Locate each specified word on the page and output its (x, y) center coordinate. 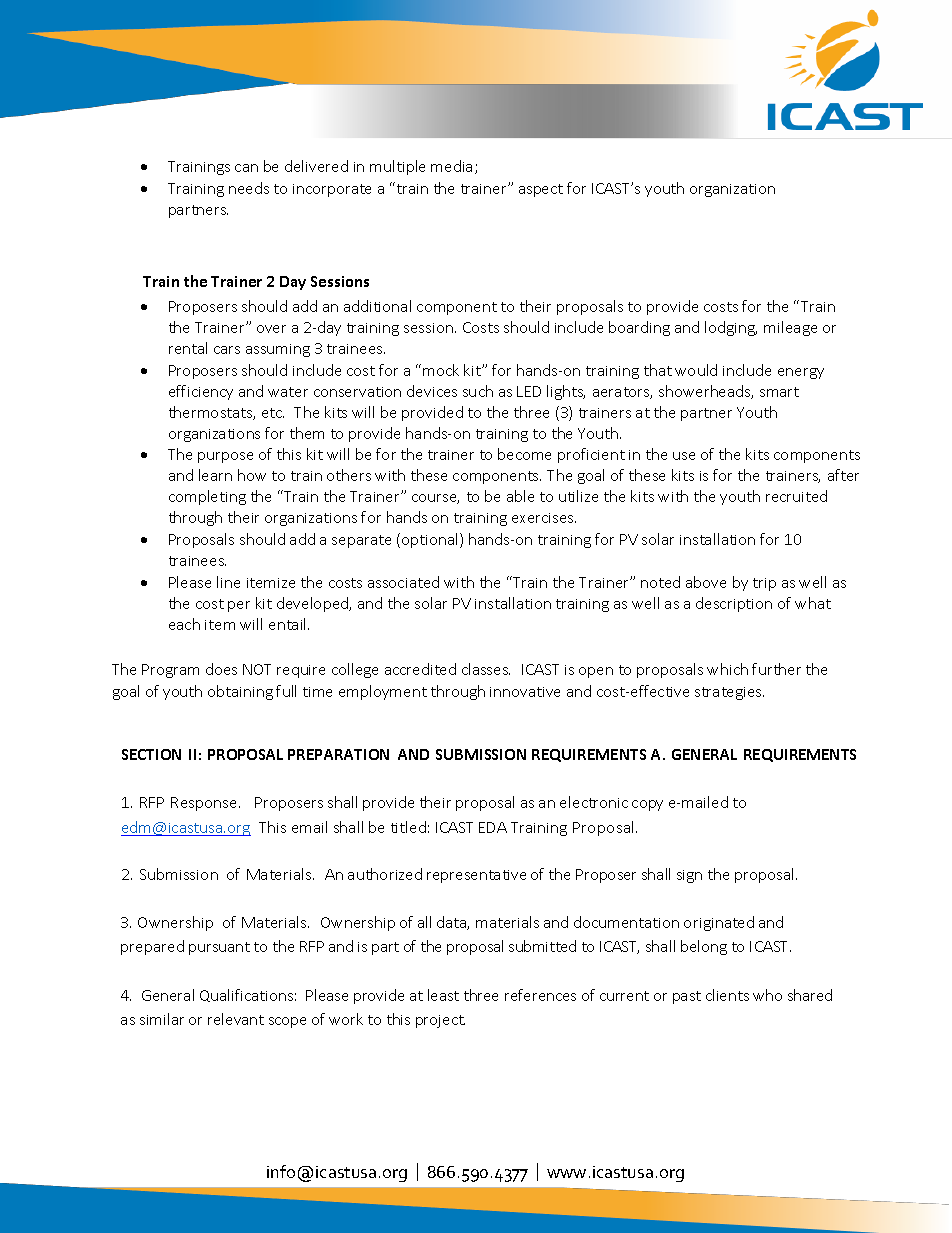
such (478, 391)
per (239, 606)
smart (779, 392)
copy (647, 805)
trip (764, 584)
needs (249, 188)
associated (403, 582)
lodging (731, 328)
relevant (236, 1019)
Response (205, 804)
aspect (541, 190)
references (540, 995)
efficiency (201, 392)
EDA (493, 827)
